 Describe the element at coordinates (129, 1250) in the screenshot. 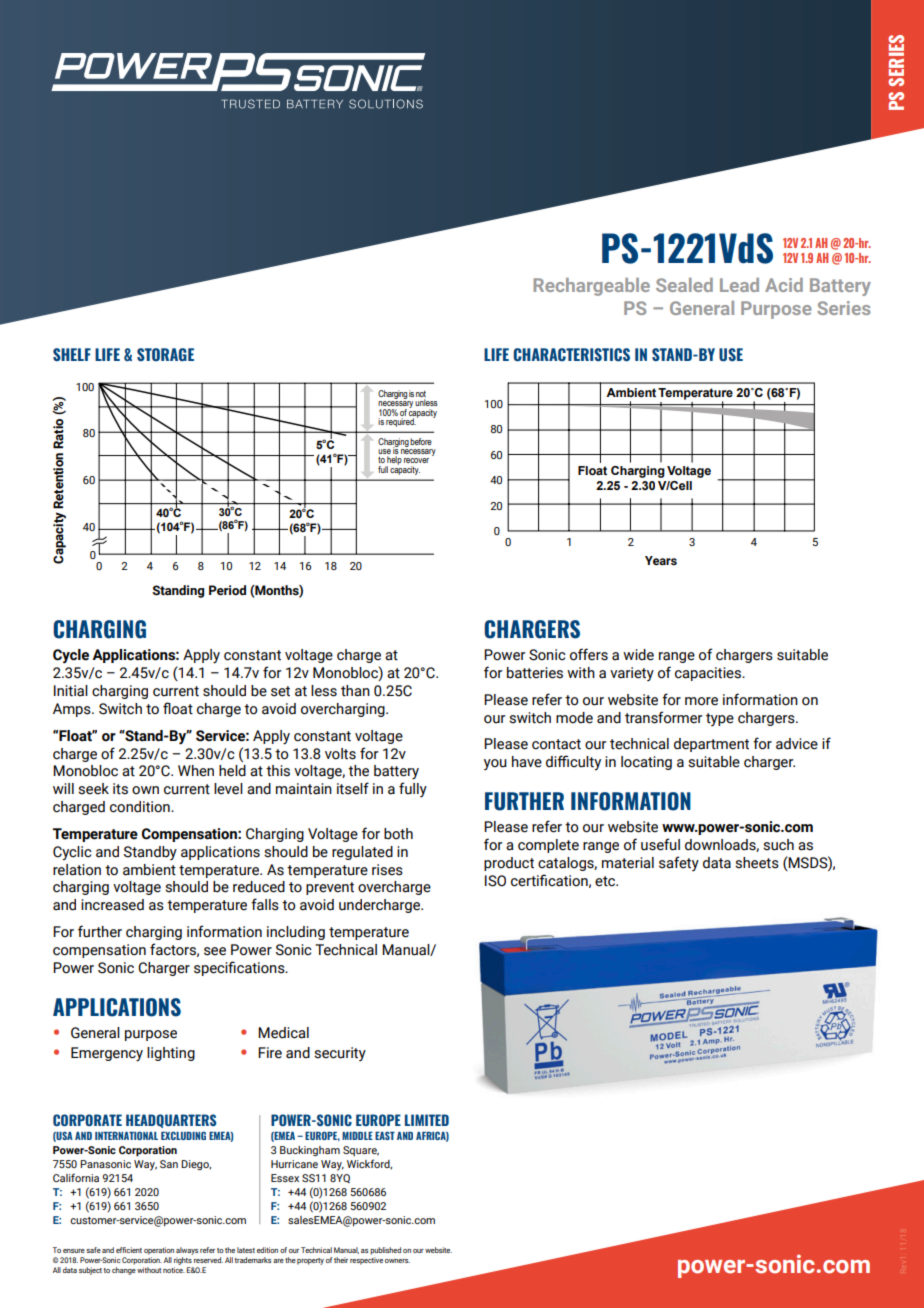

I see `efficient` at that location.
